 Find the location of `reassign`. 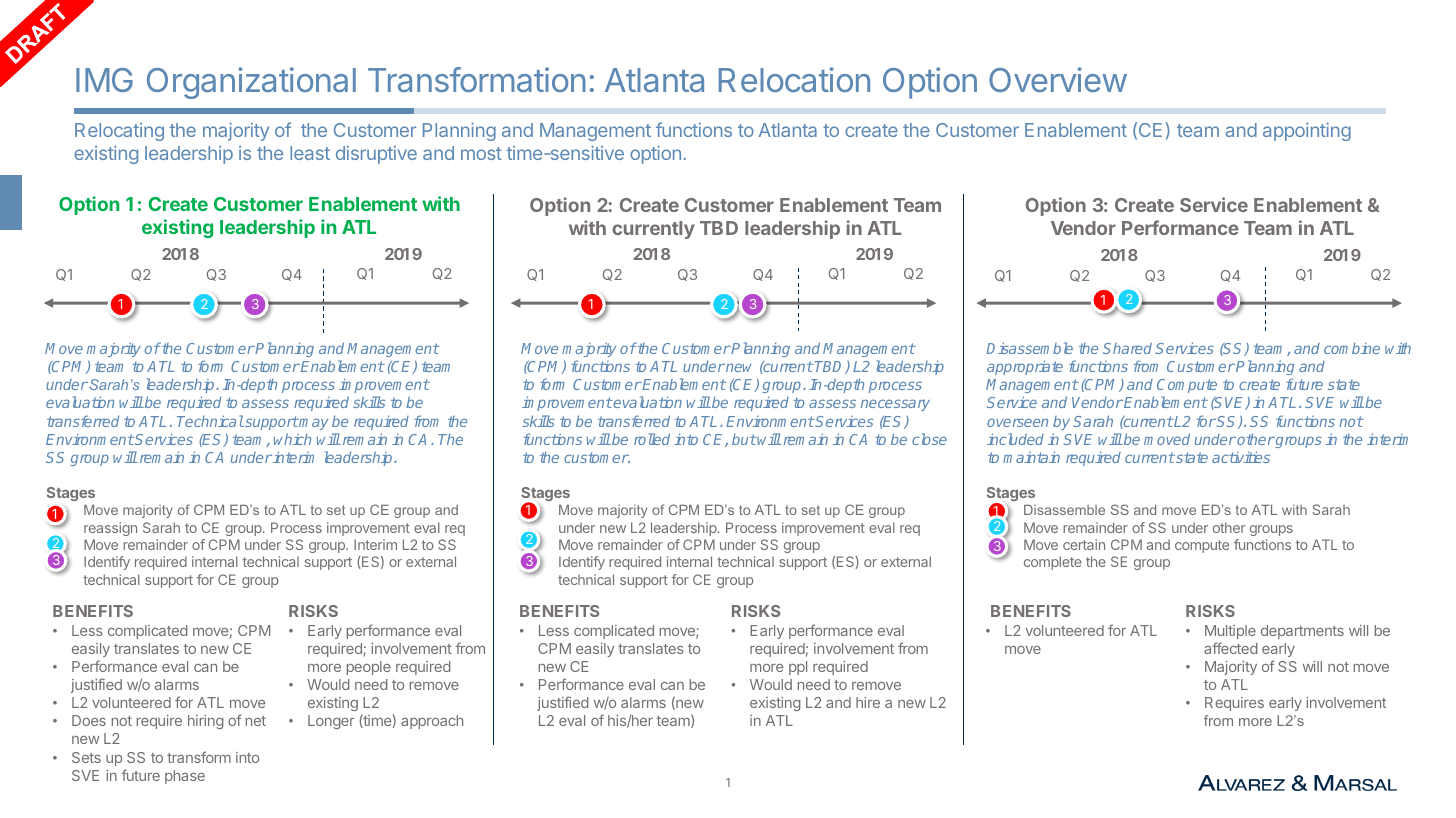

reassign is located at coordinates (110, 529).
